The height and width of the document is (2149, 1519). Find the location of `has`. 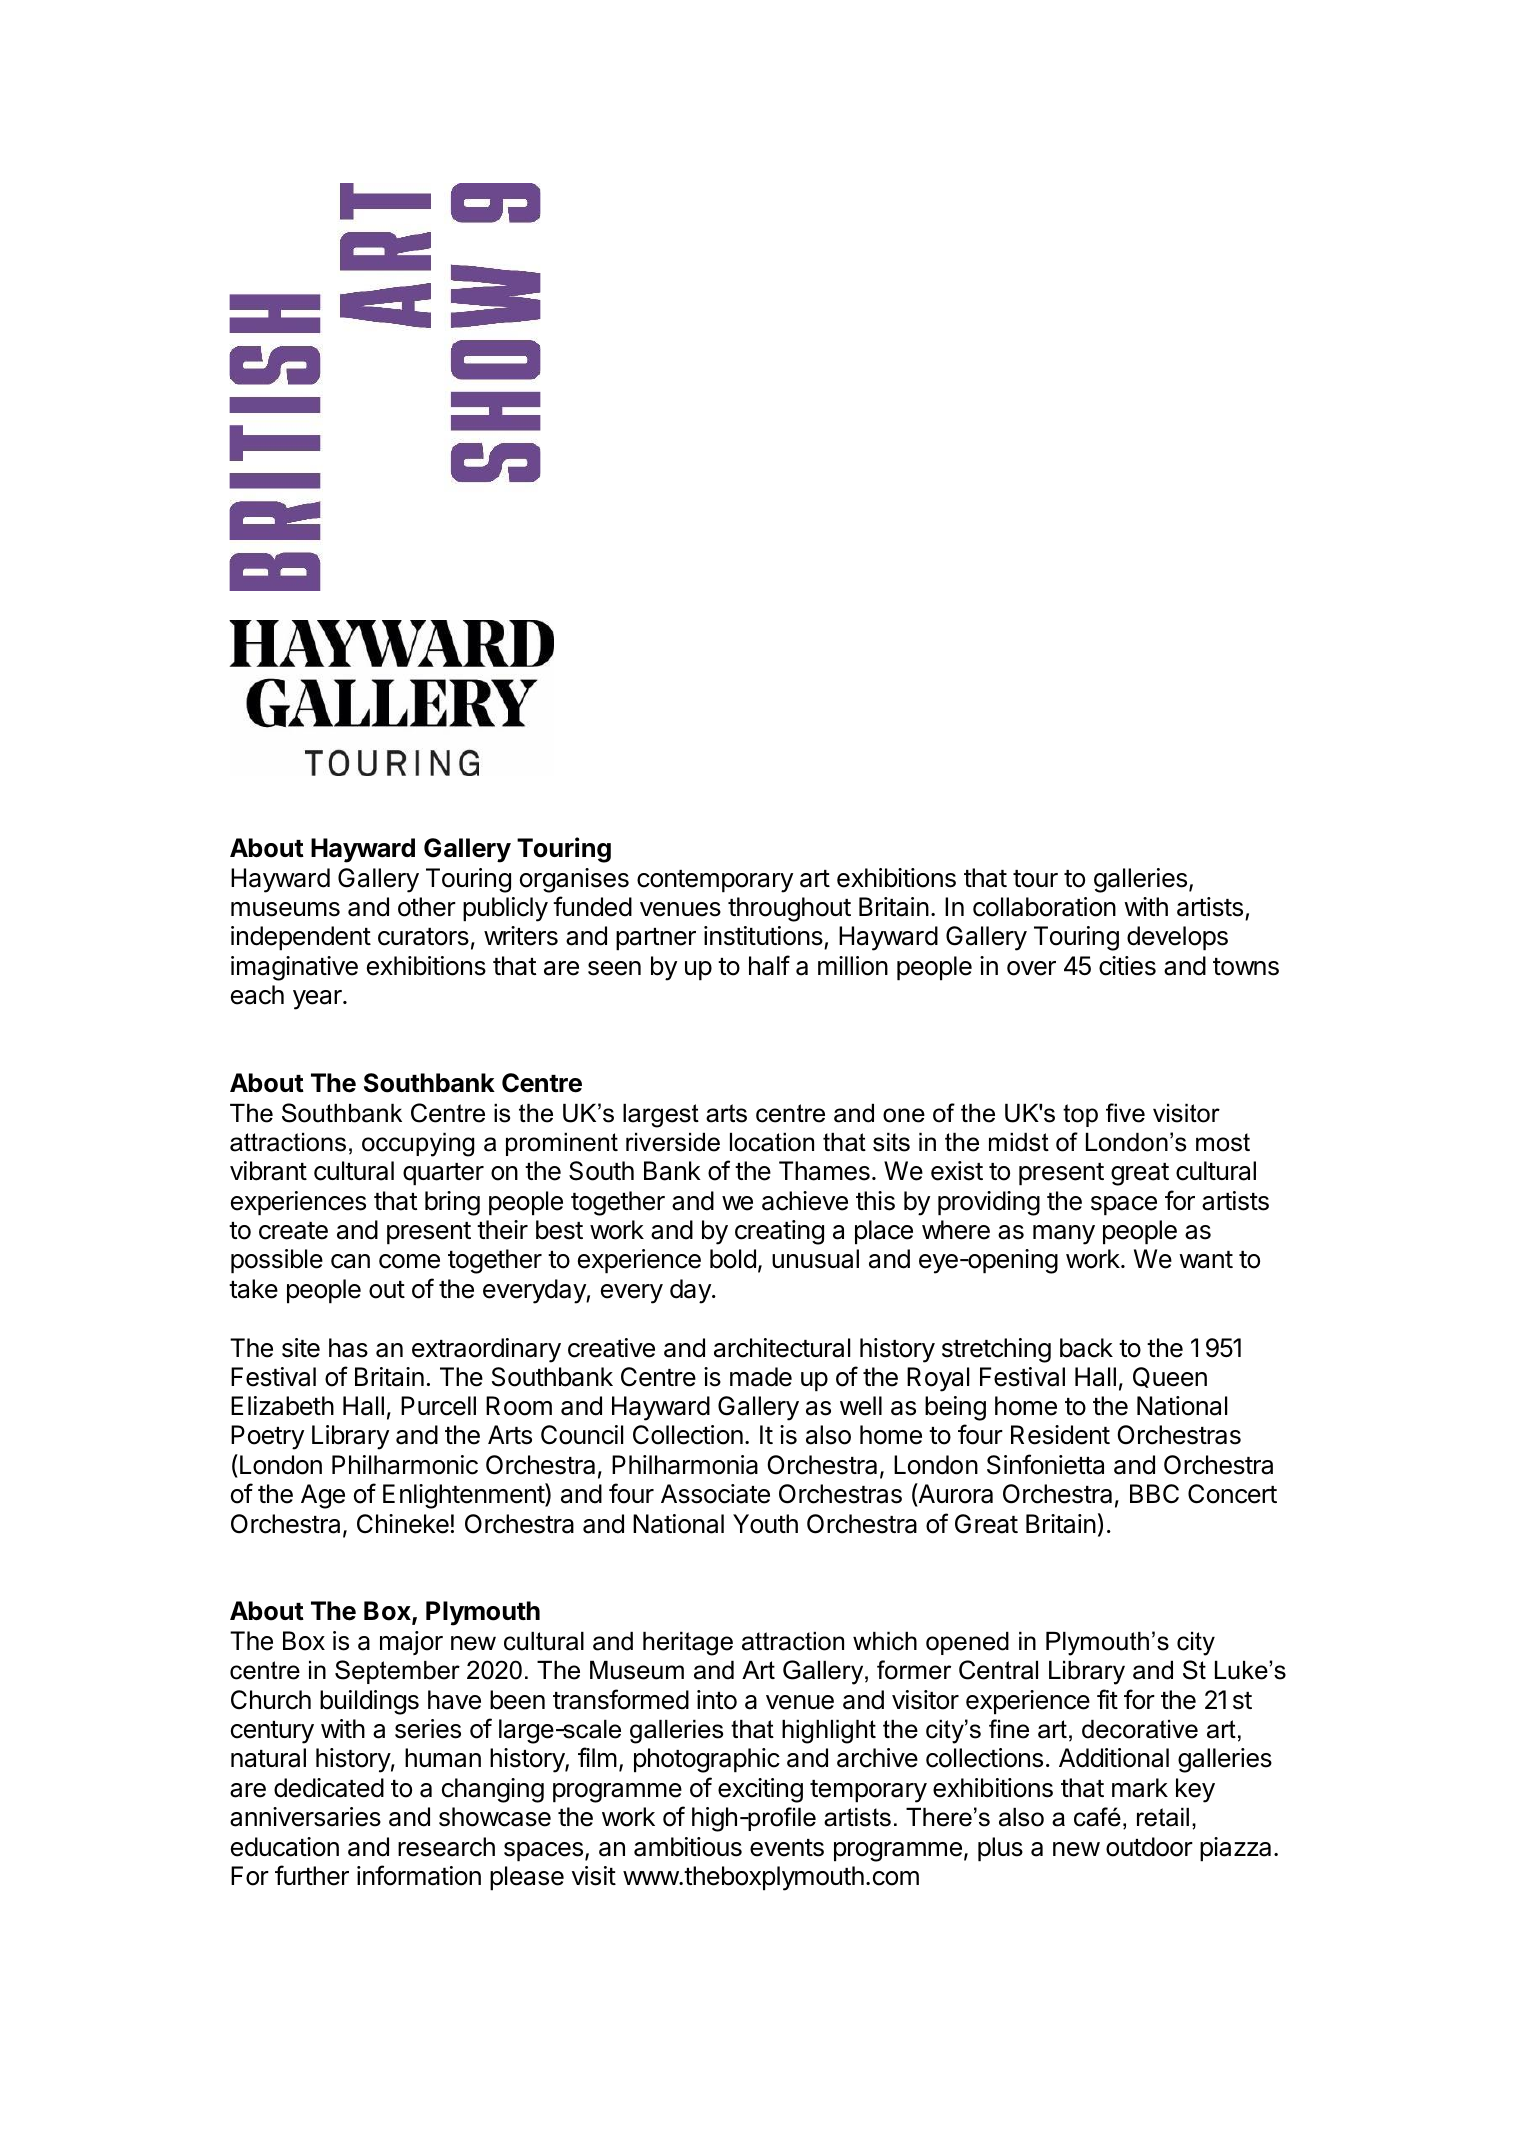

has is located at coordinates (348, 1348).
